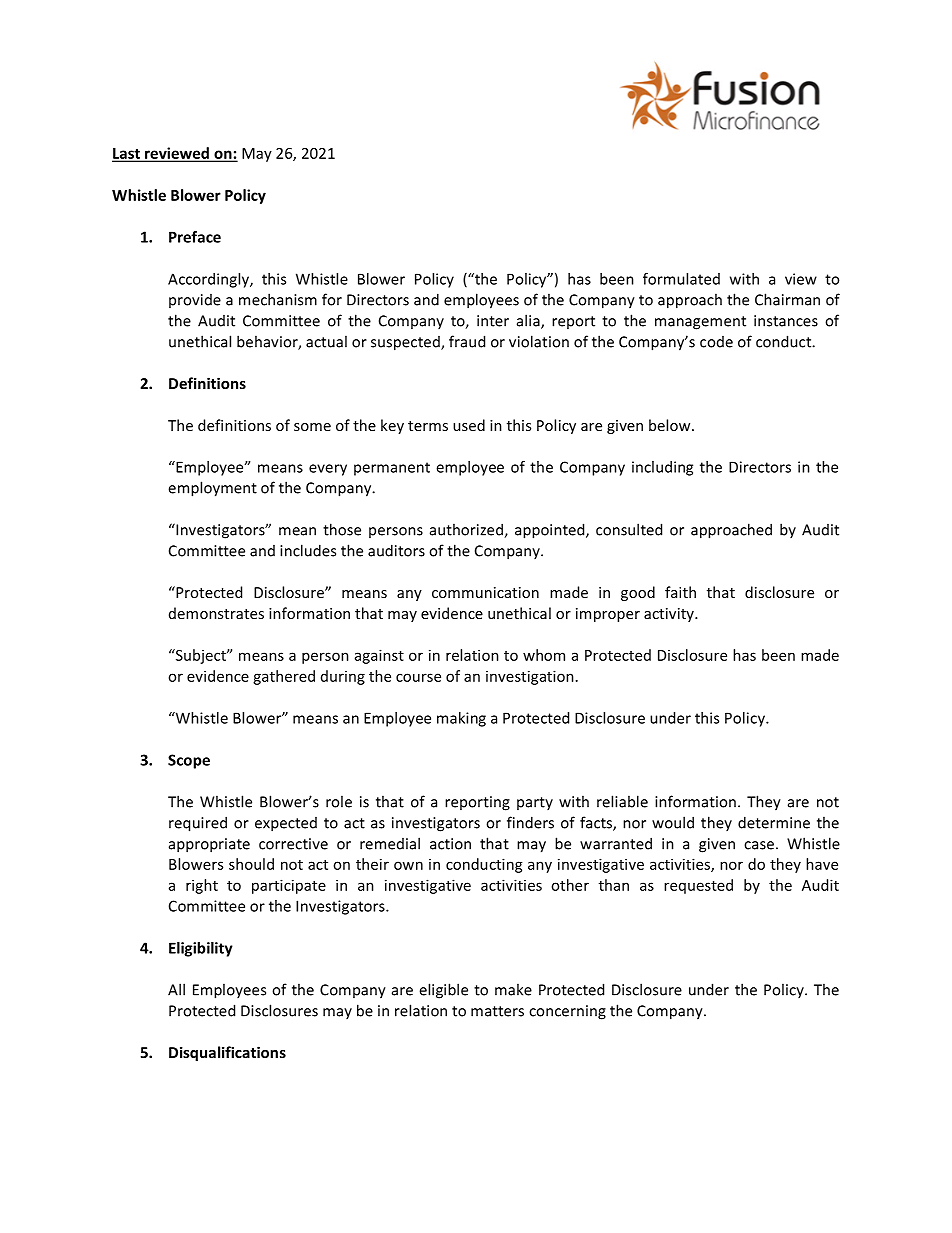 The width and height of the screenshot is (952, 1233). I want to click on requested, so click(698, 886).
